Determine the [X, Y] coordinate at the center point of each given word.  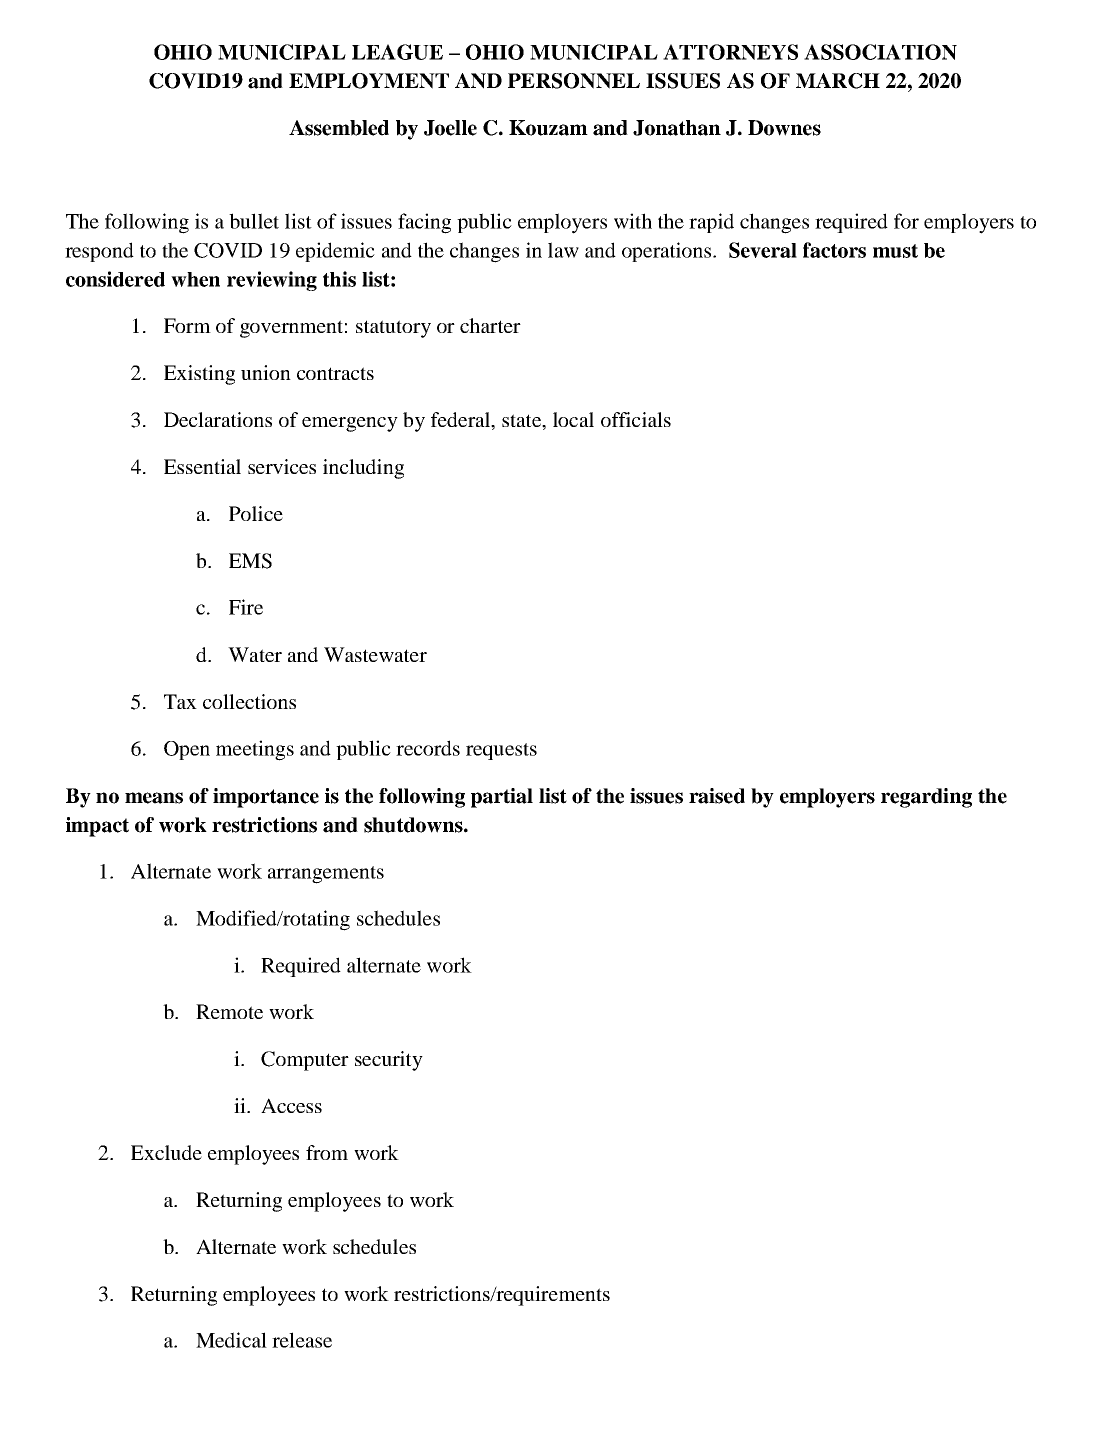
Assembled [339, 128]
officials [636, 419]
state [522, 420]
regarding [926, 798]
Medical [231, 1340]
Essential [202, 466]
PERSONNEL [574, 81]
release [302, 1340]
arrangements [326, 875]
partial [502, 798]
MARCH [838, 81]
